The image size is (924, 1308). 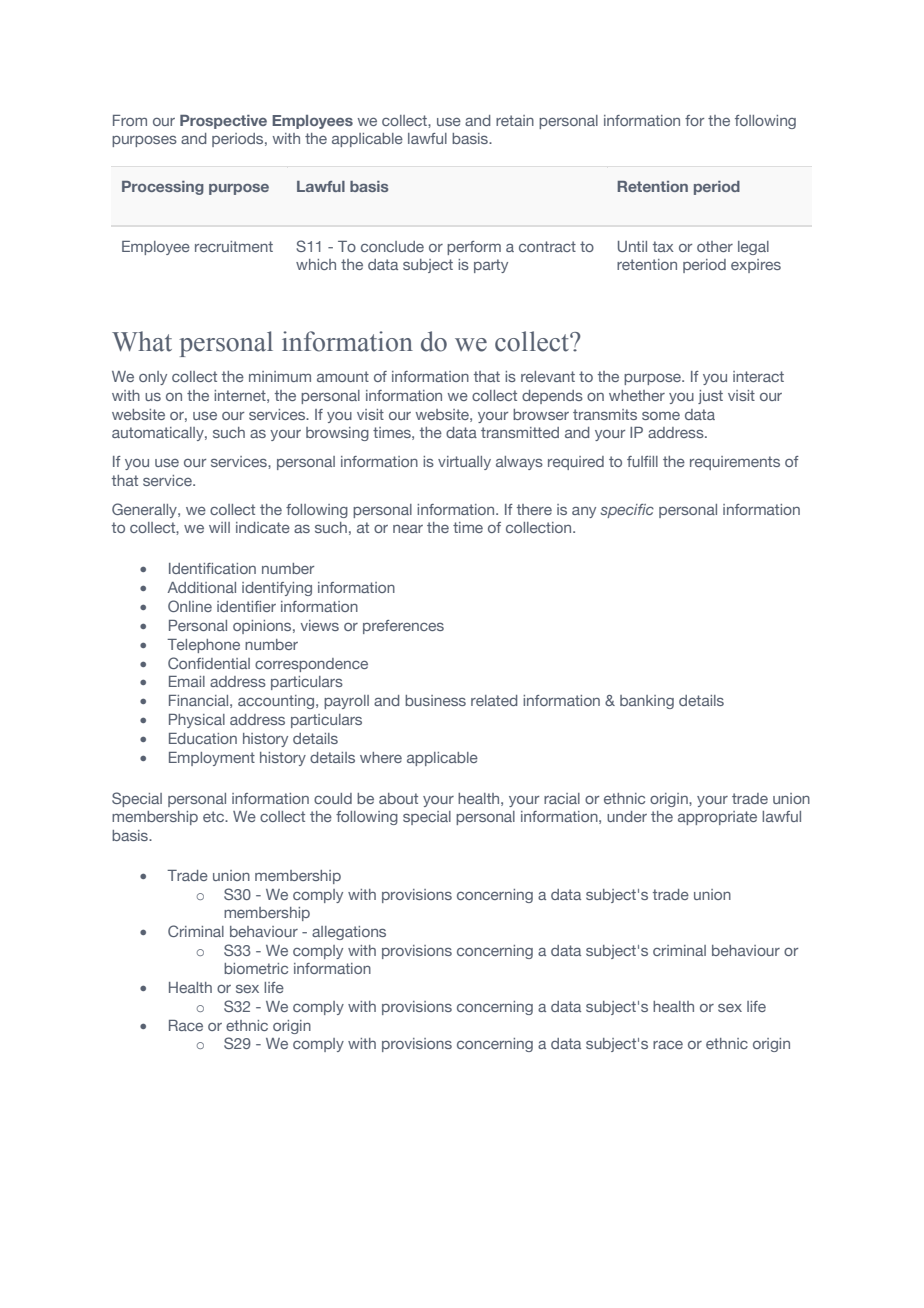 I want to click on Prospective, so click(x=223, y=122).
